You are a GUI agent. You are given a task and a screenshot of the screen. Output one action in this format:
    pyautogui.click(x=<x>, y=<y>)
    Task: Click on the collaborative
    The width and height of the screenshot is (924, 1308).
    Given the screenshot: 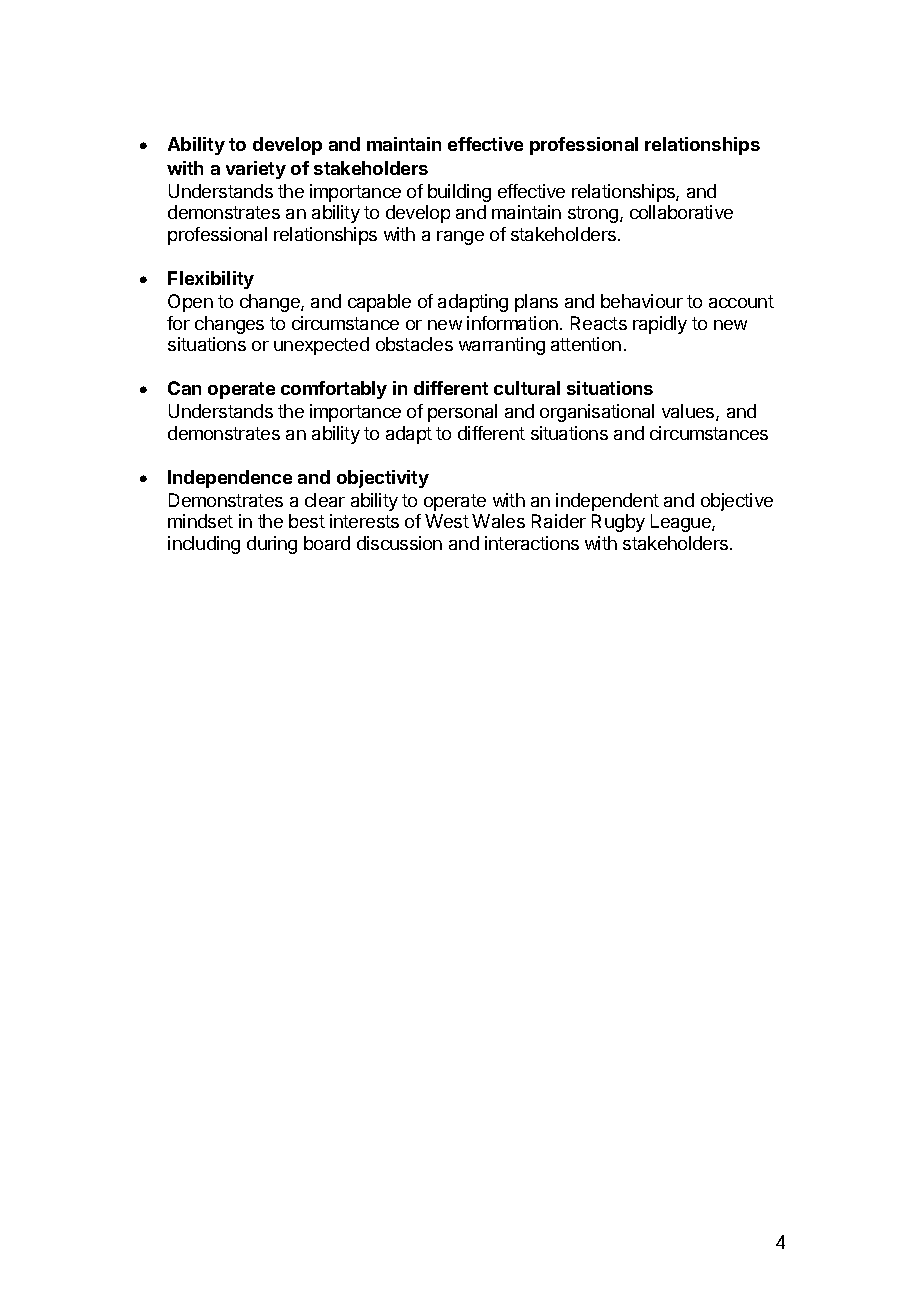 What is the action you would take?
    pyautogui.click(x=681, y=212)
